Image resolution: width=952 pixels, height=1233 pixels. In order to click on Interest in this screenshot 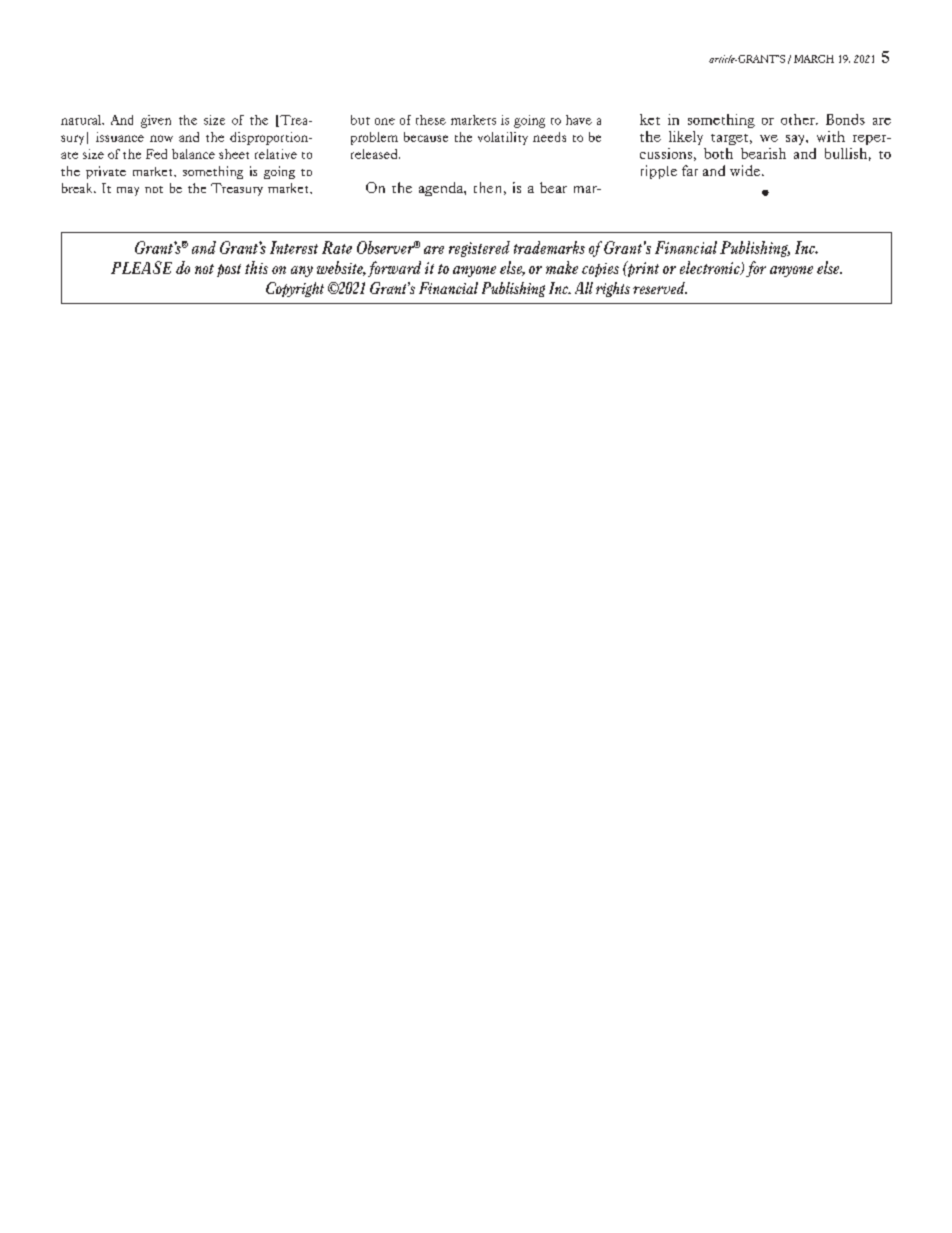, I will do `click(294, 247)`.
